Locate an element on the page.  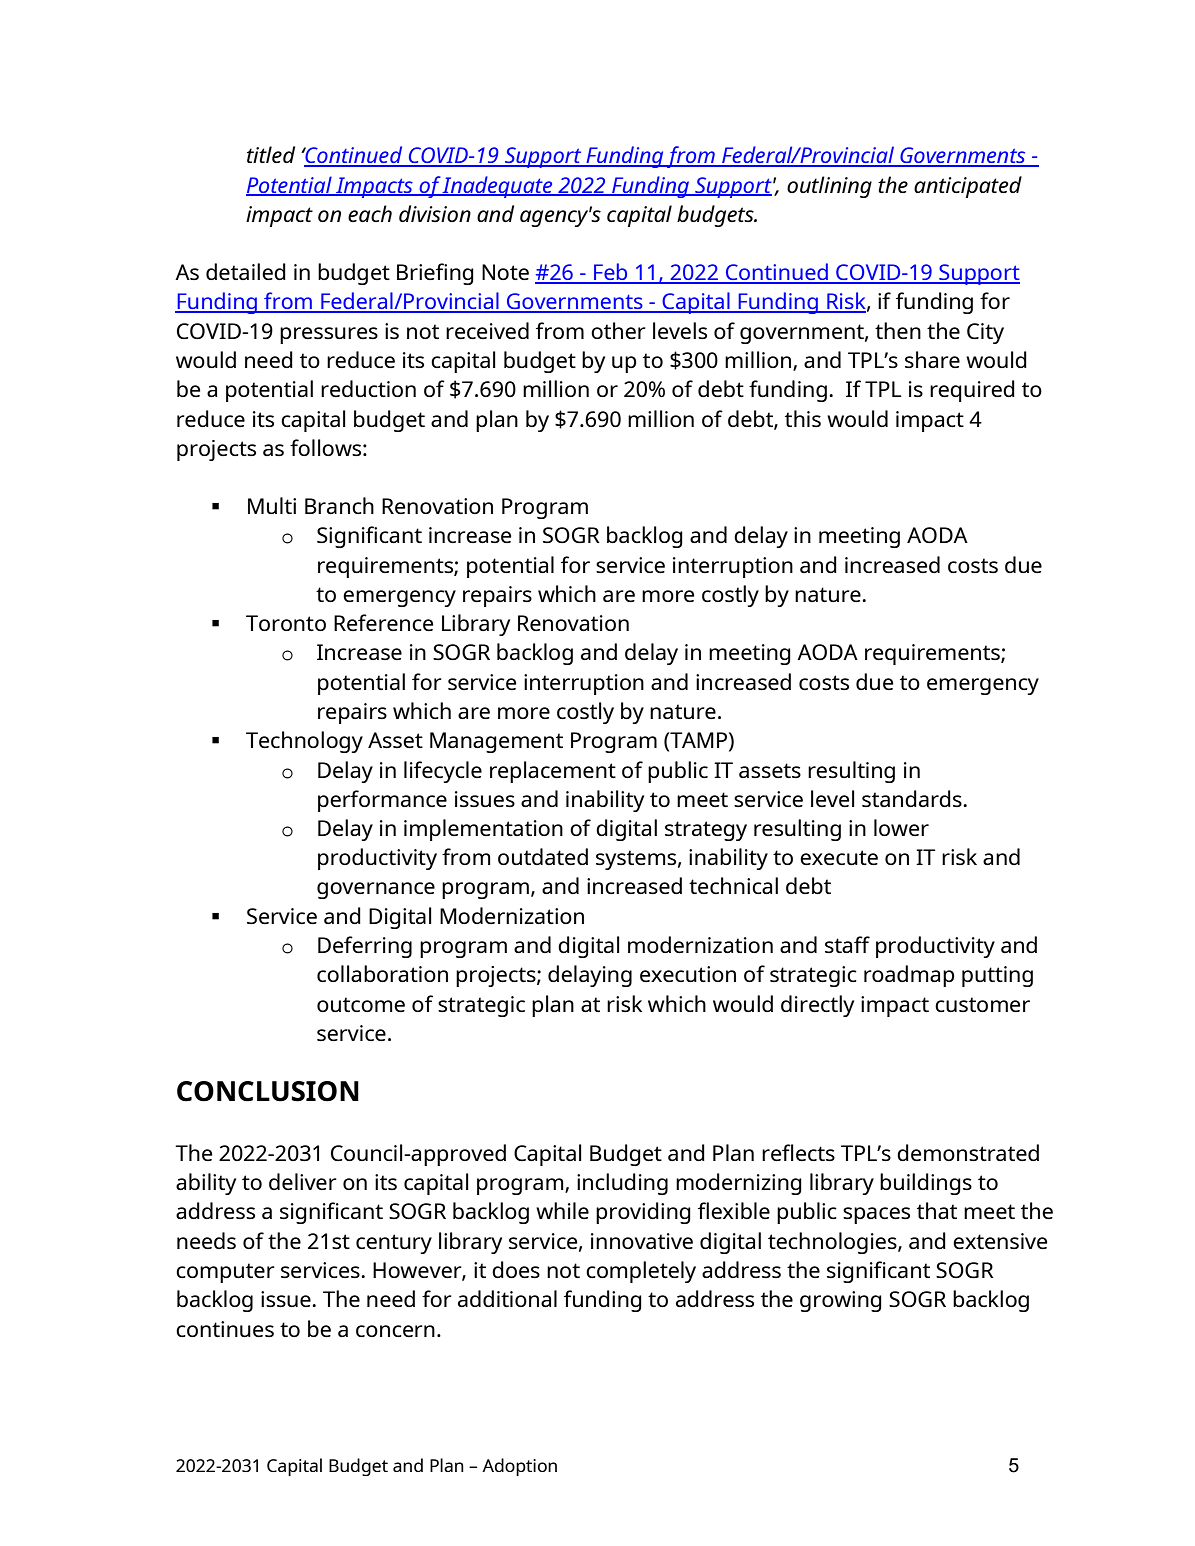
deliver is located at coordinates (303, 1181).
